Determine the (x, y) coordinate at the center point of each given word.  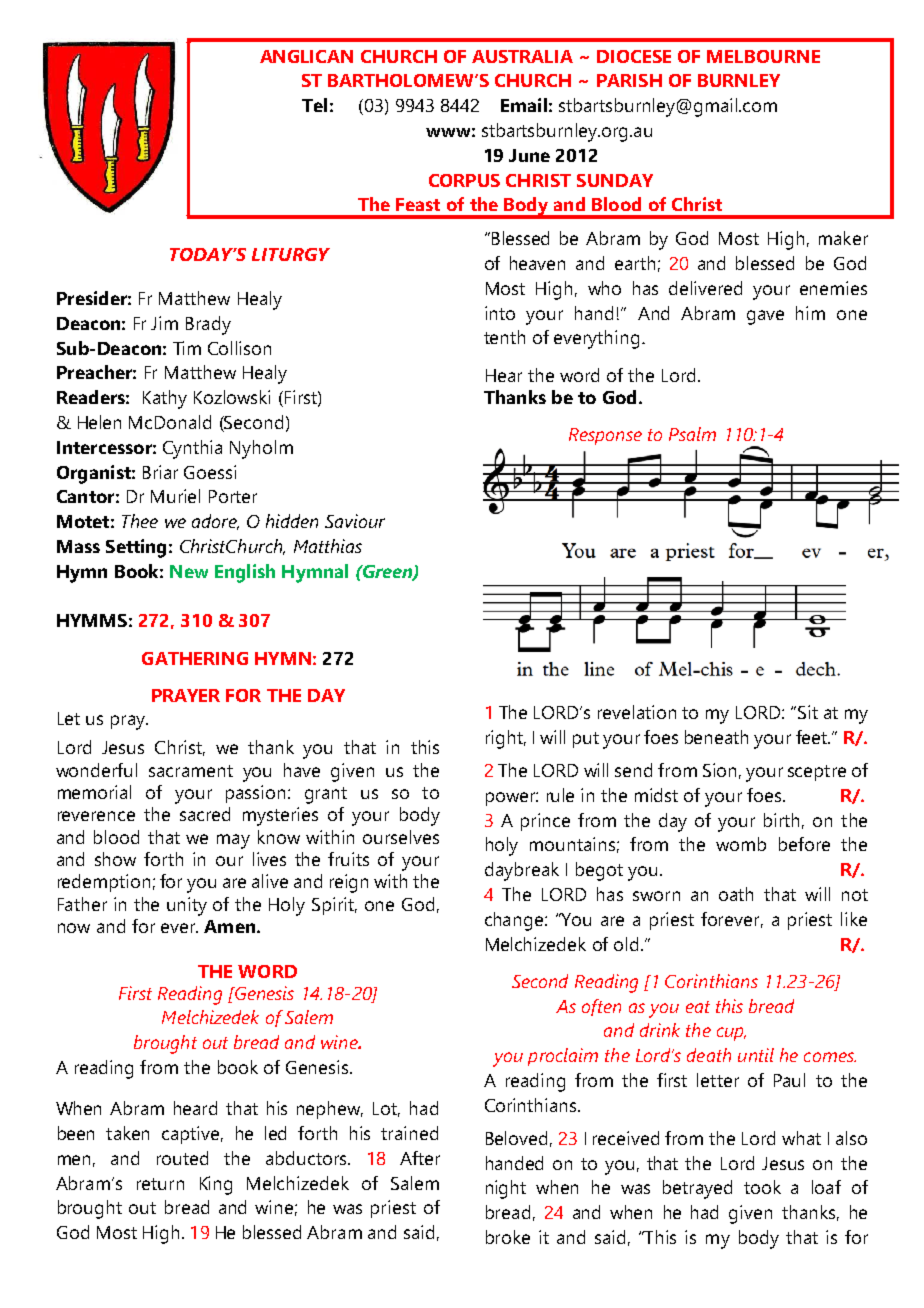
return (160, 1184)
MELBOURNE (763, 56)
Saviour (355, 521)
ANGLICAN (306, 56)
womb (741, 844)
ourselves (401, 837)
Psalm (692, 434)
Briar (160, 472)
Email (524, 105)
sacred (205, 814)
